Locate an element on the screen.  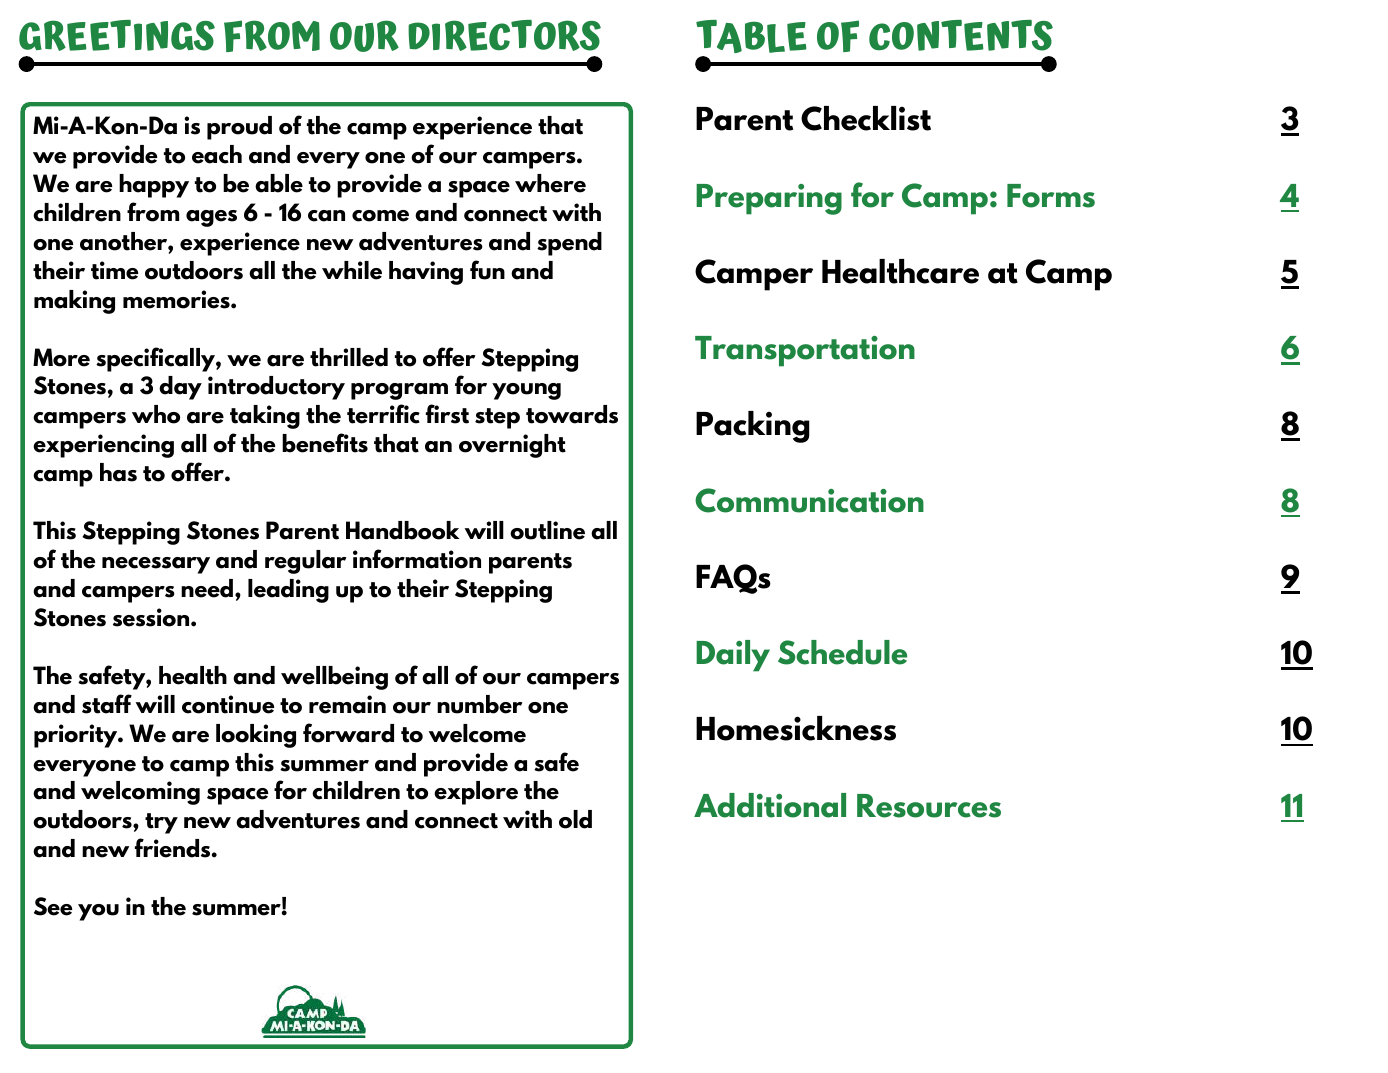
old is located at coordinates (575, 819).
